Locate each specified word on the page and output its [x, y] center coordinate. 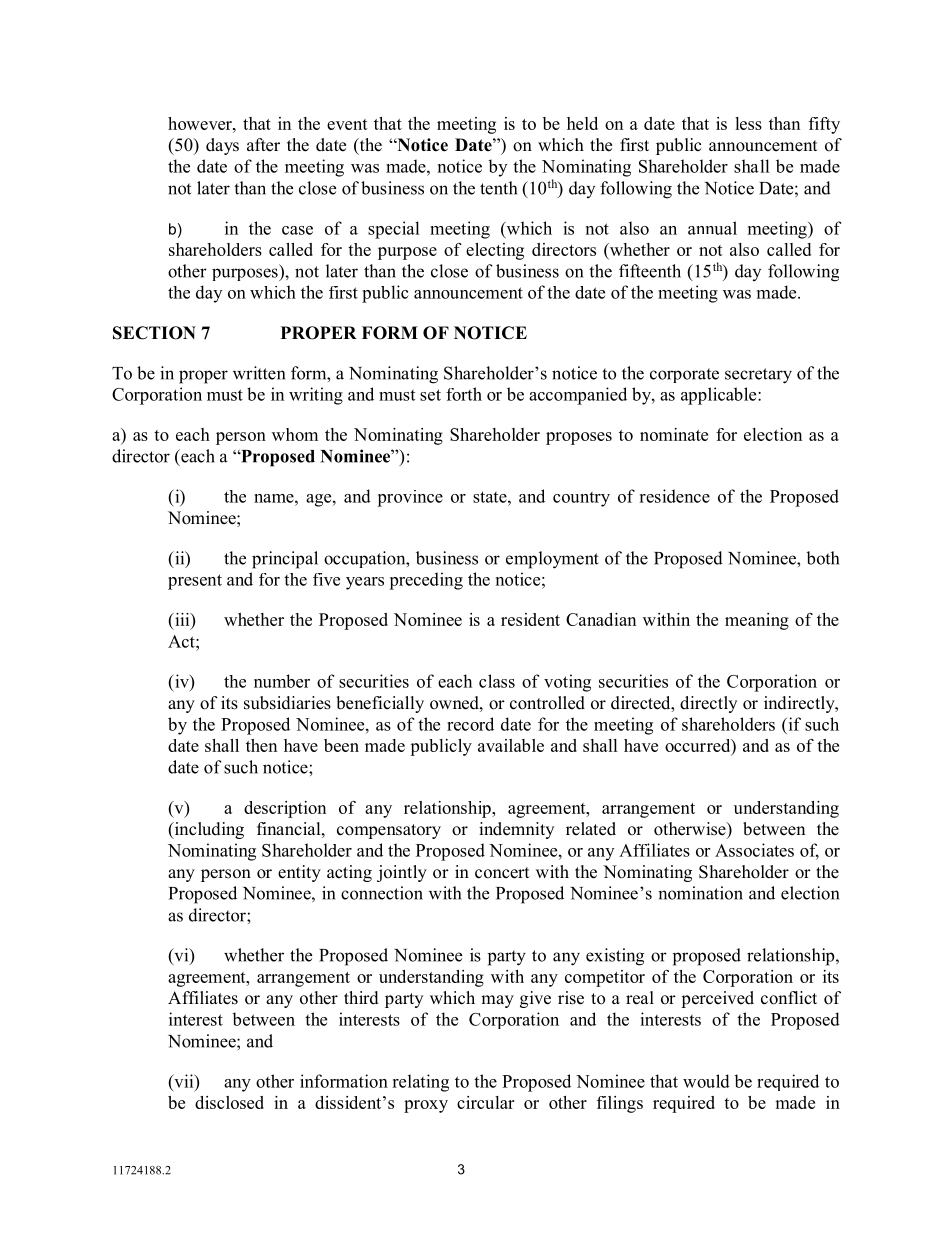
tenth [498, 188]
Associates [754, 850]
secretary [758, 376]
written [259, 373]
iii [182, 619]
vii [184, 1081]
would [706, 1081]
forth [464, 394]
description [285, 809]
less [748, 123]
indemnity [516, 830]
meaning [757, 621]
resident [530, 619]
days [222, 146]
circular [485, 1102]
